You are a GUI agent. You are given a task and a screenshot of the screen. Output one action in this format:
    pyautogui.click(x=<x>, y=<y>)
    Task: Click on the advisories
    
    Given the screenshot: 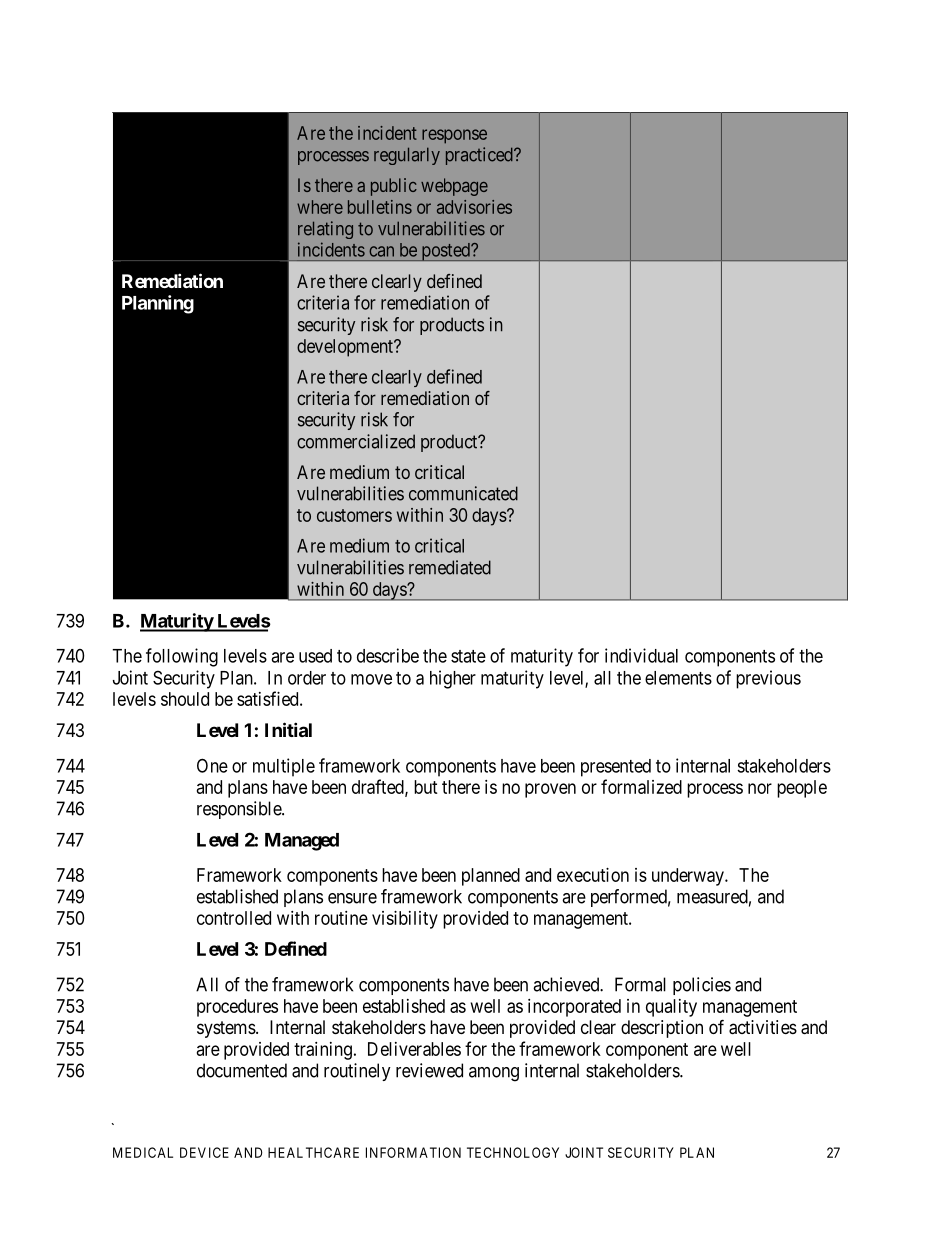 What is the action you would take?
    pyautogui.click(x=474, y=207)
